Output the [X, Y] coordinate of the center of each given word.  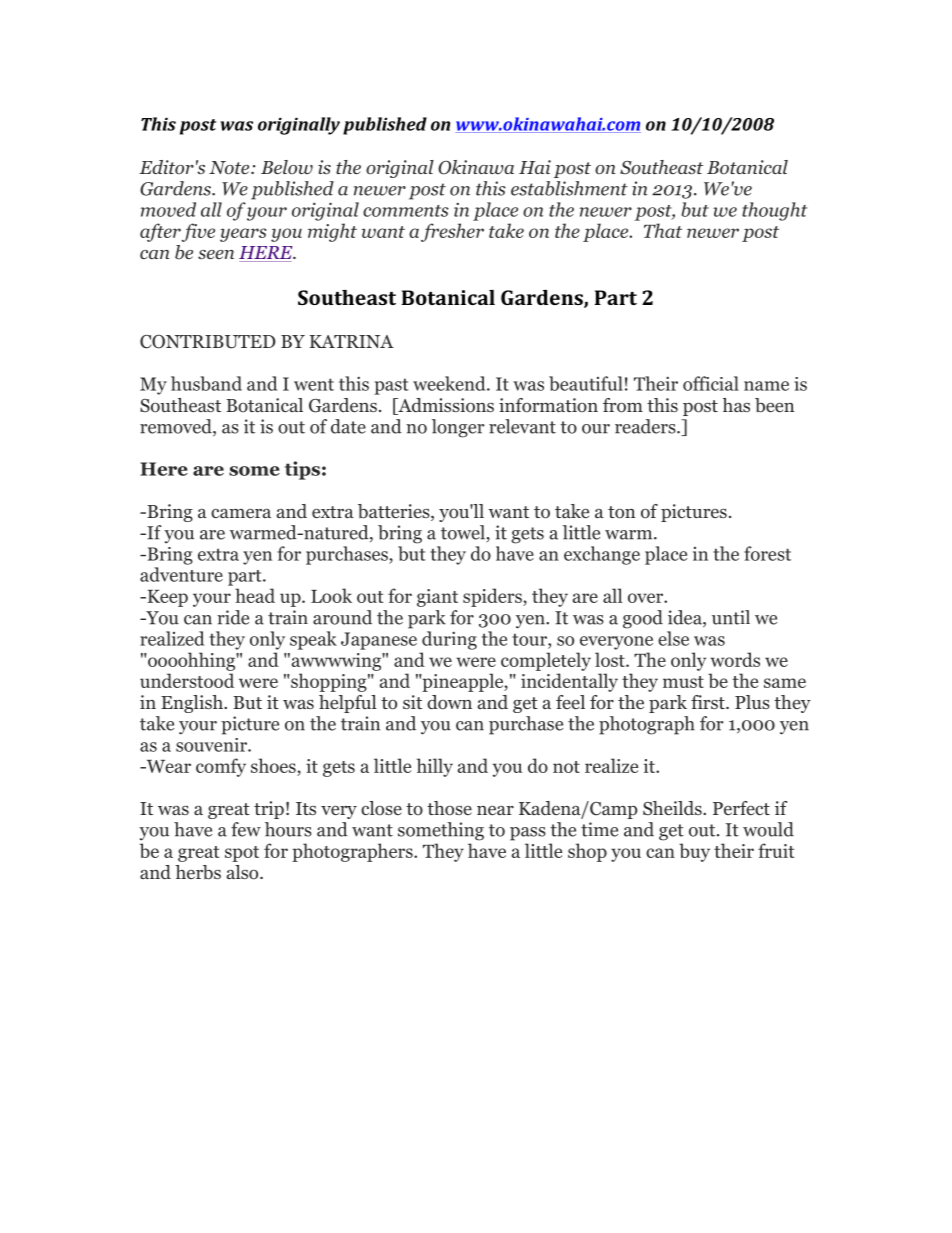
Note [230, 168]
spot [242, 854]
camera [241, 513]
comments [406, 211]
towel [463, 532]
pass [528, 834]
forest [767, 553]
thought [774, 211]
